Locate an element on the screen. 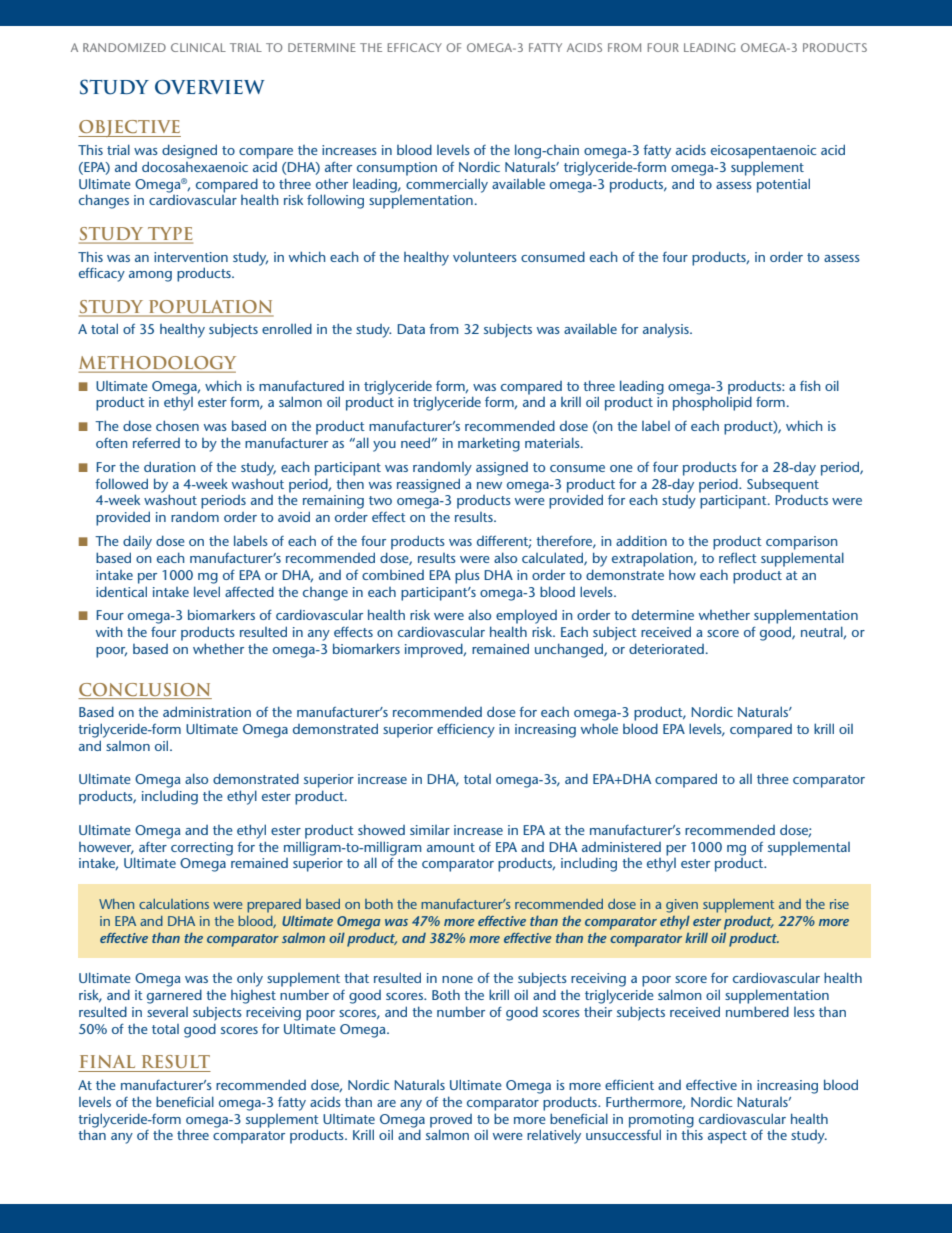 The width and height of the screenshot is (952, 1233). POPULATION is located at coordinates (210, 308).
